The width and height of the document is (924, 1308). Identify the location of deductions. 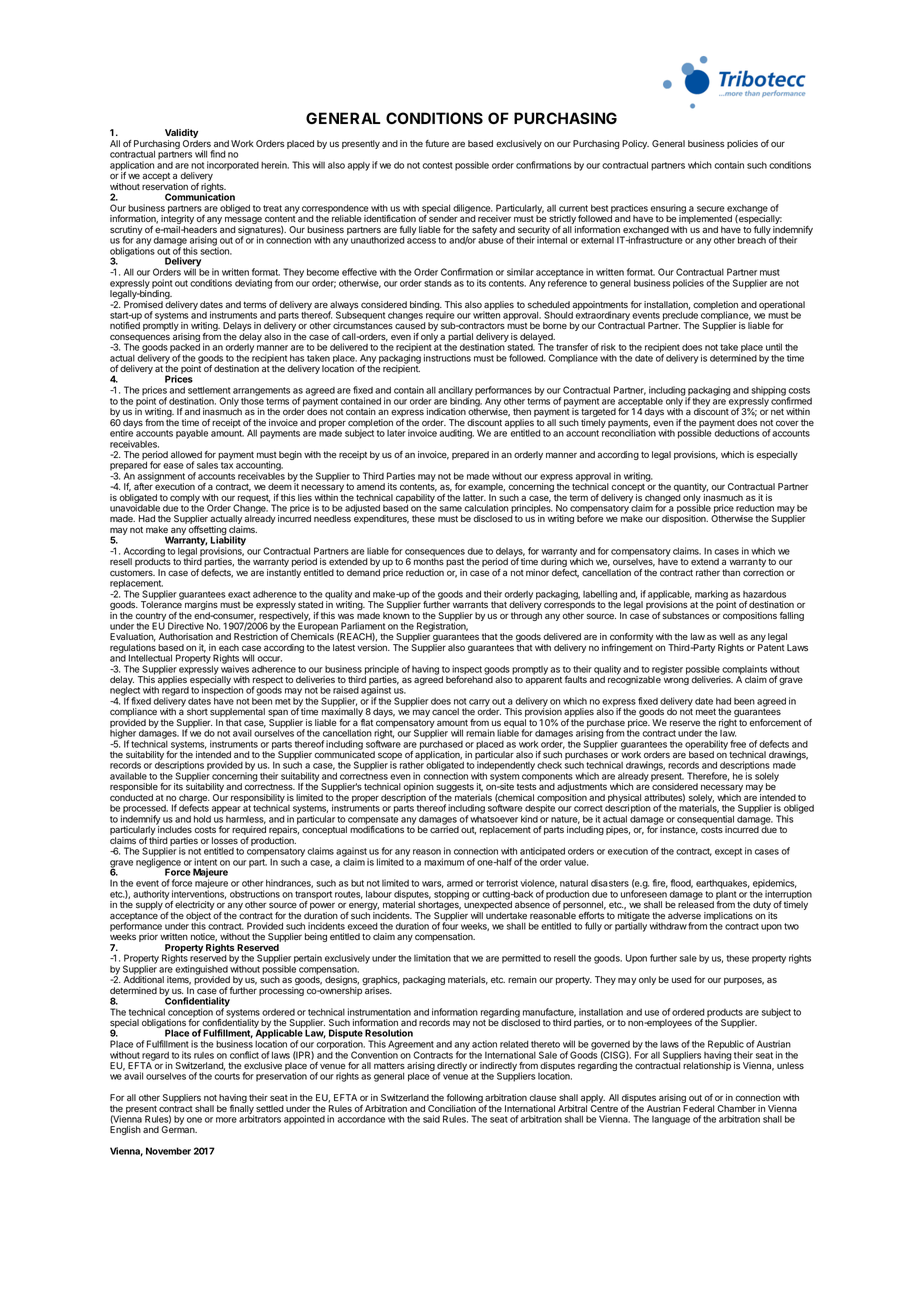
(737, 433).
